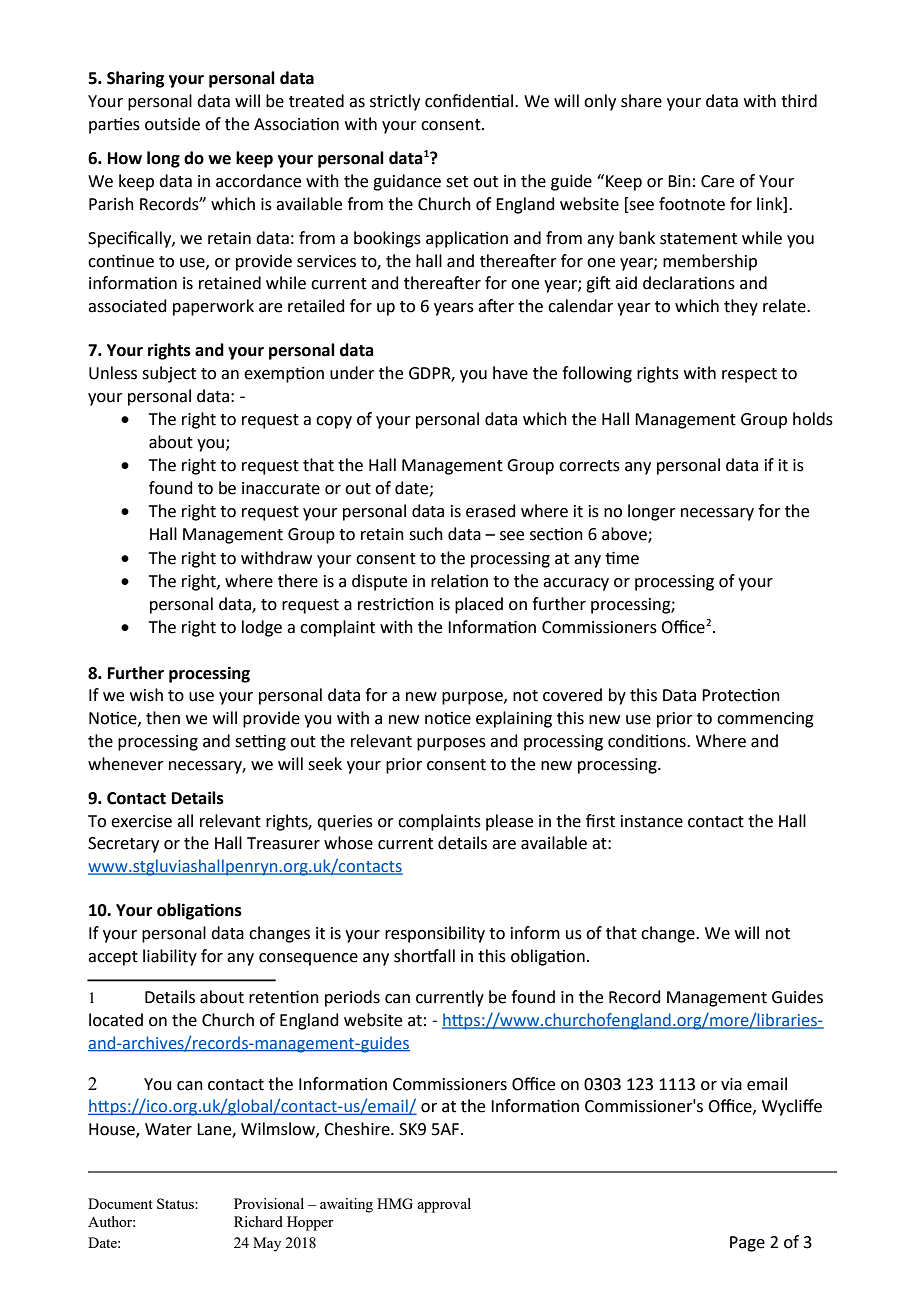  I want to click on Status, so click(176, 1203).
